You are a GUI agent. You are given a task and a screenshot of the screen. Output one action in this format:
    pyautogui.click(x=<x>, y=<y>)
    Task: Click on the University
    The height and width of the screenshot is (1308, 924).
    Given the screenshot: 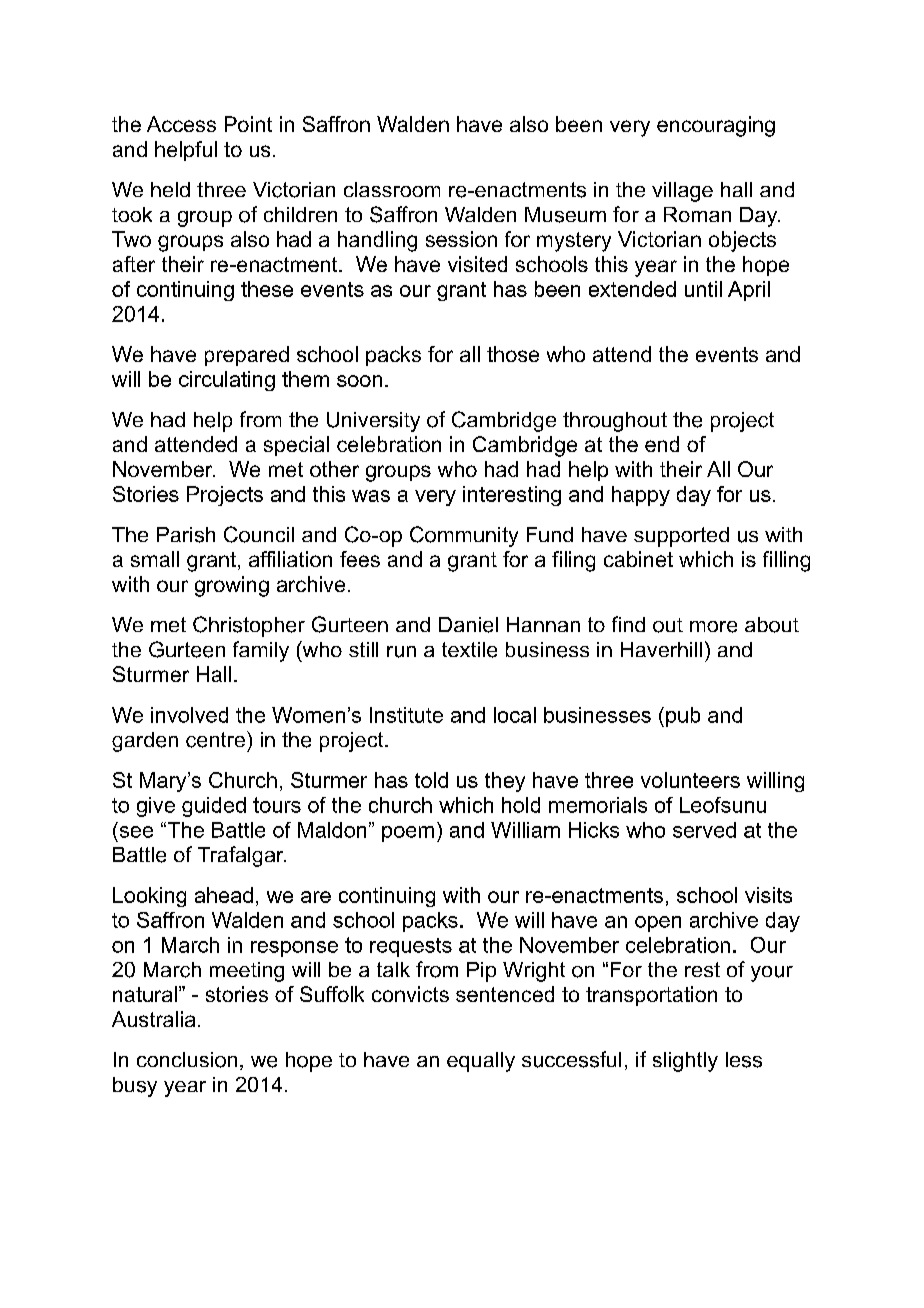 What is the action you would take?
    pyautogui.click(x=373, y=422)
